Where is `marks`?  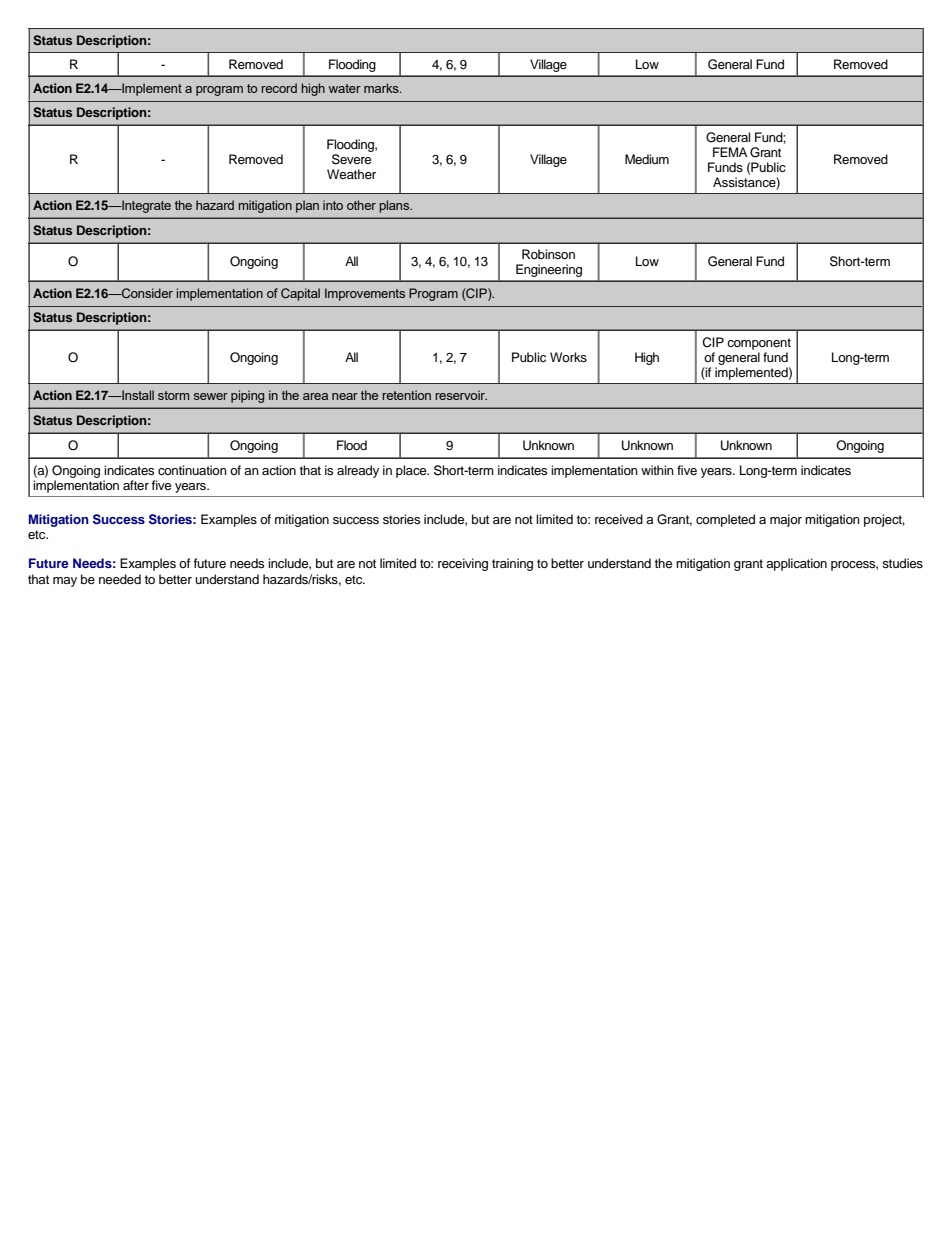 marks is located at coordinates (382, 88).
